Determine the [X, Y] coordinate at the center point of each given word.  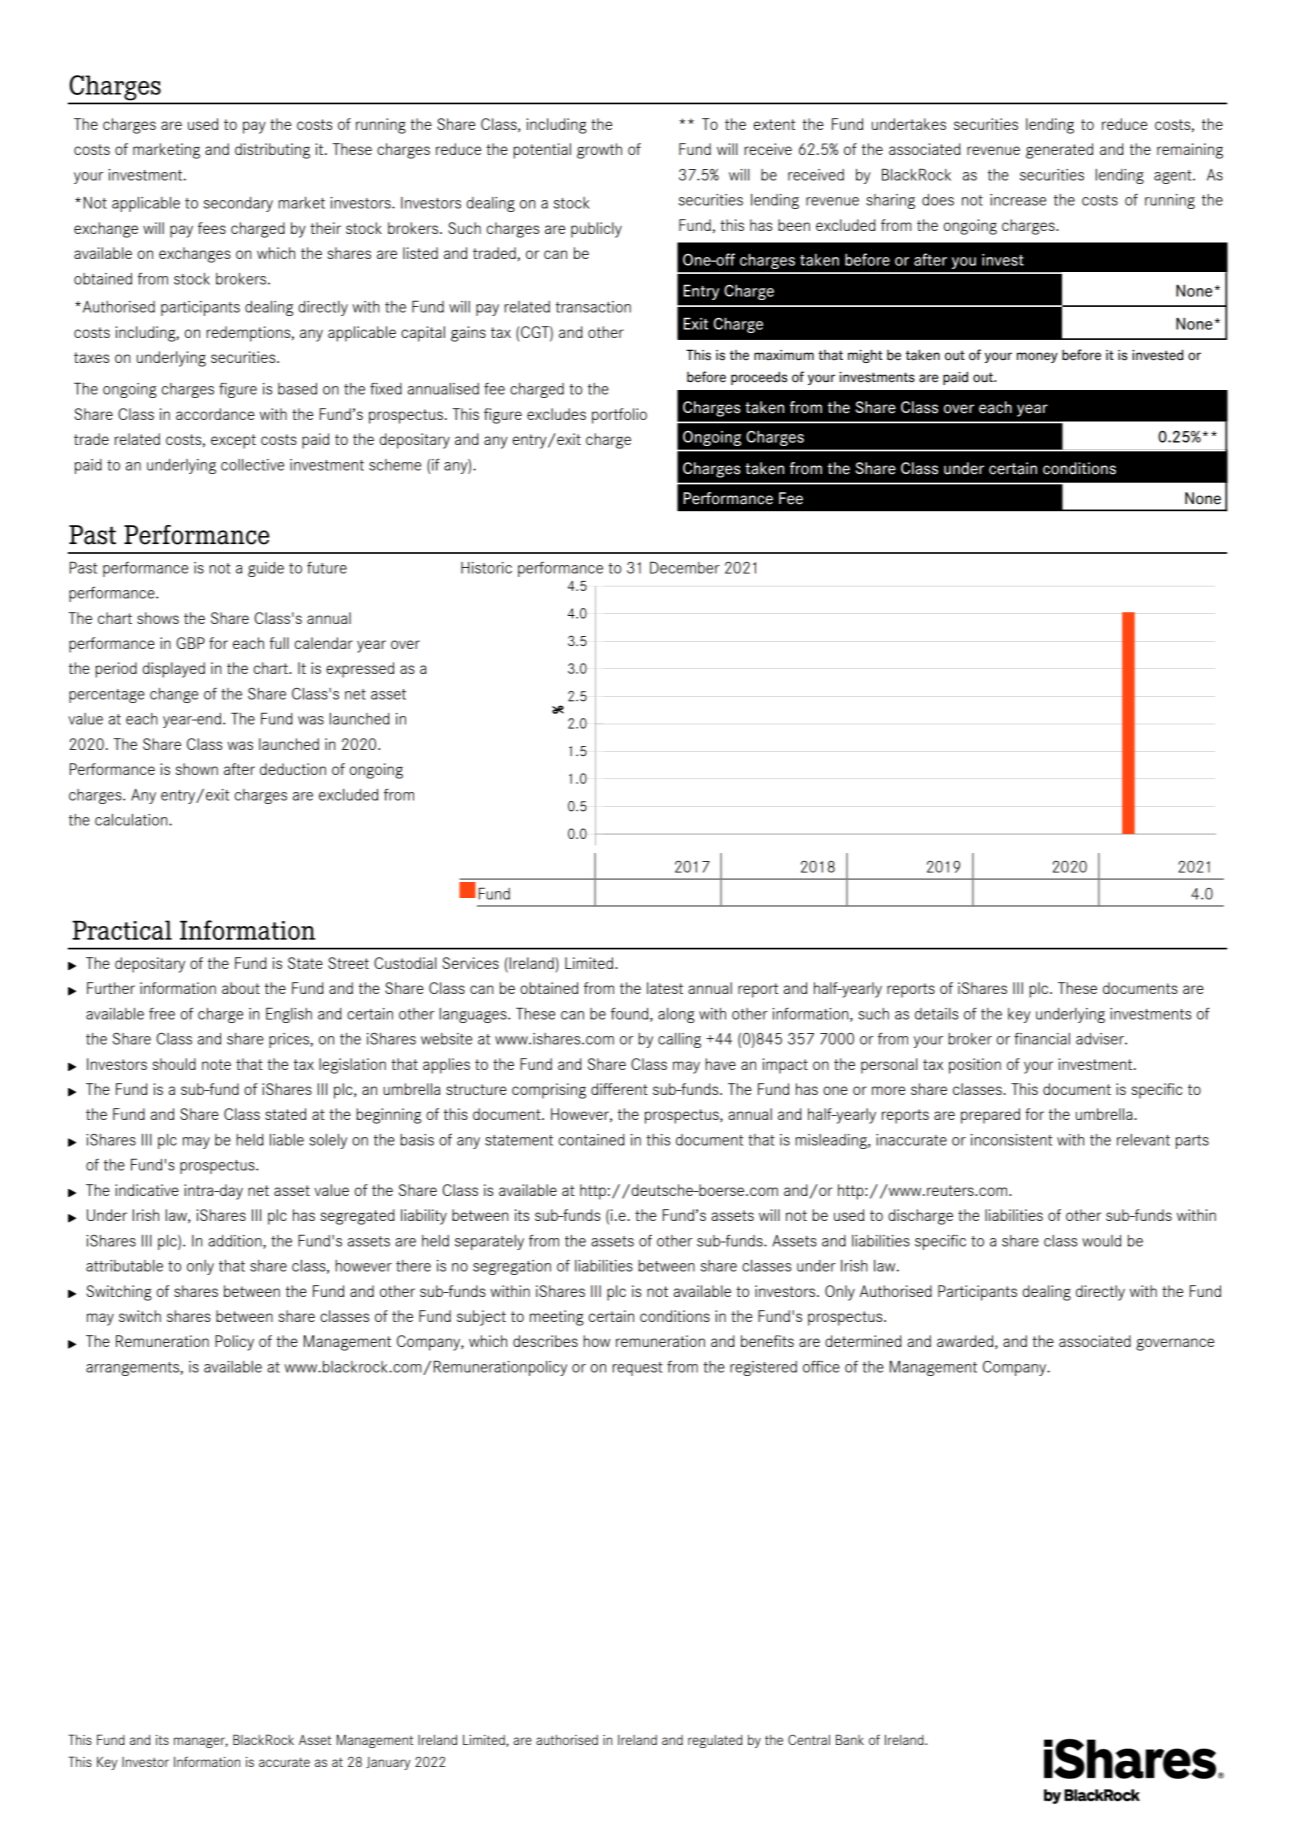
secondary [238, 204]
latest [665, 988]
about [241, 988]
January [388, 1763]
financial [1042, 1039]
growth [599, 151]
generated [1059, 151]
